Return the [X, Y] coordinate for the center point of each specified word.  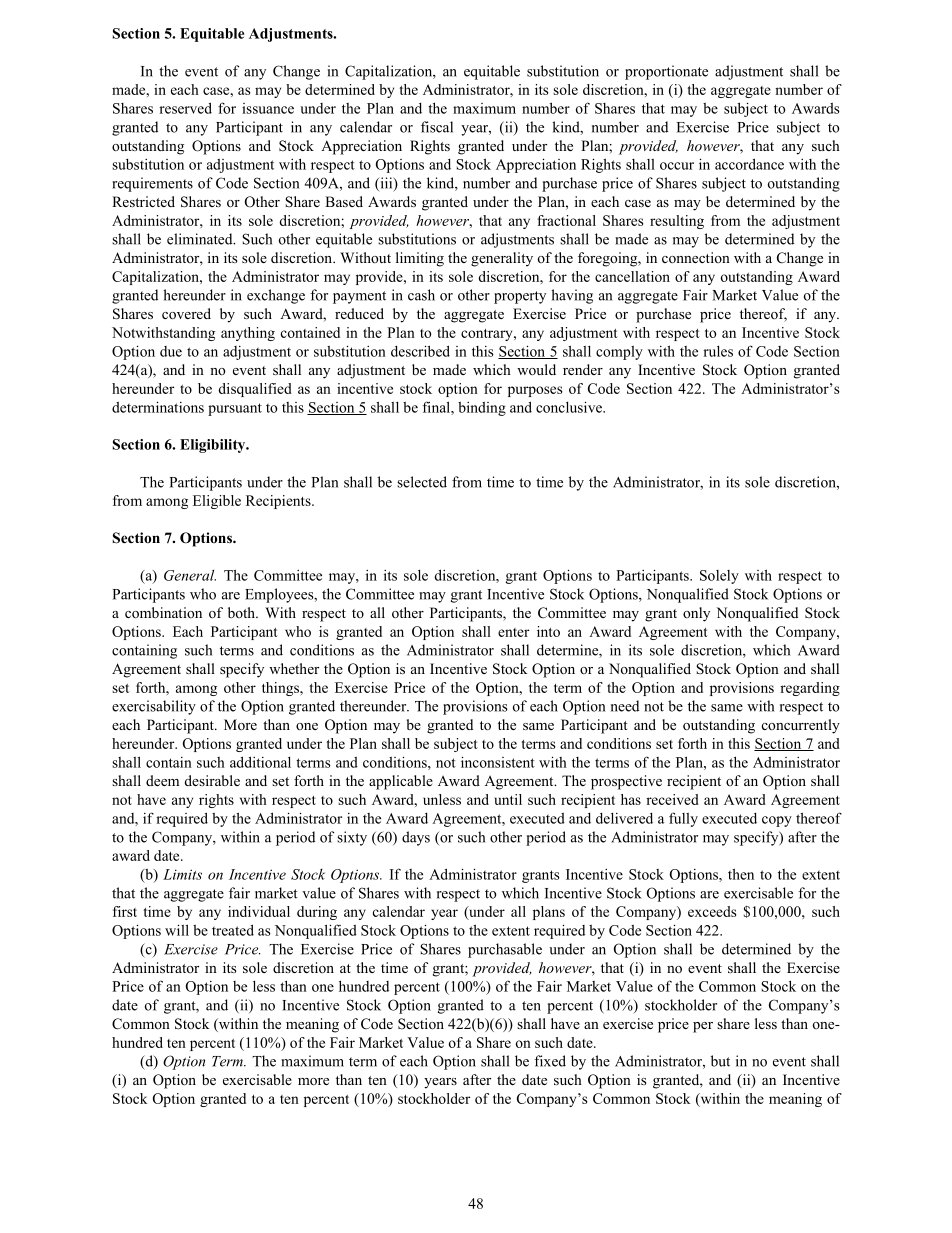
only [696, 614]
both [242, 612]
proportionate [666, 72]
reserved [185, 108]
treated [233, 930]
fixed [550, 1061]
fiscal [437, 127]
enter [513, 632]
